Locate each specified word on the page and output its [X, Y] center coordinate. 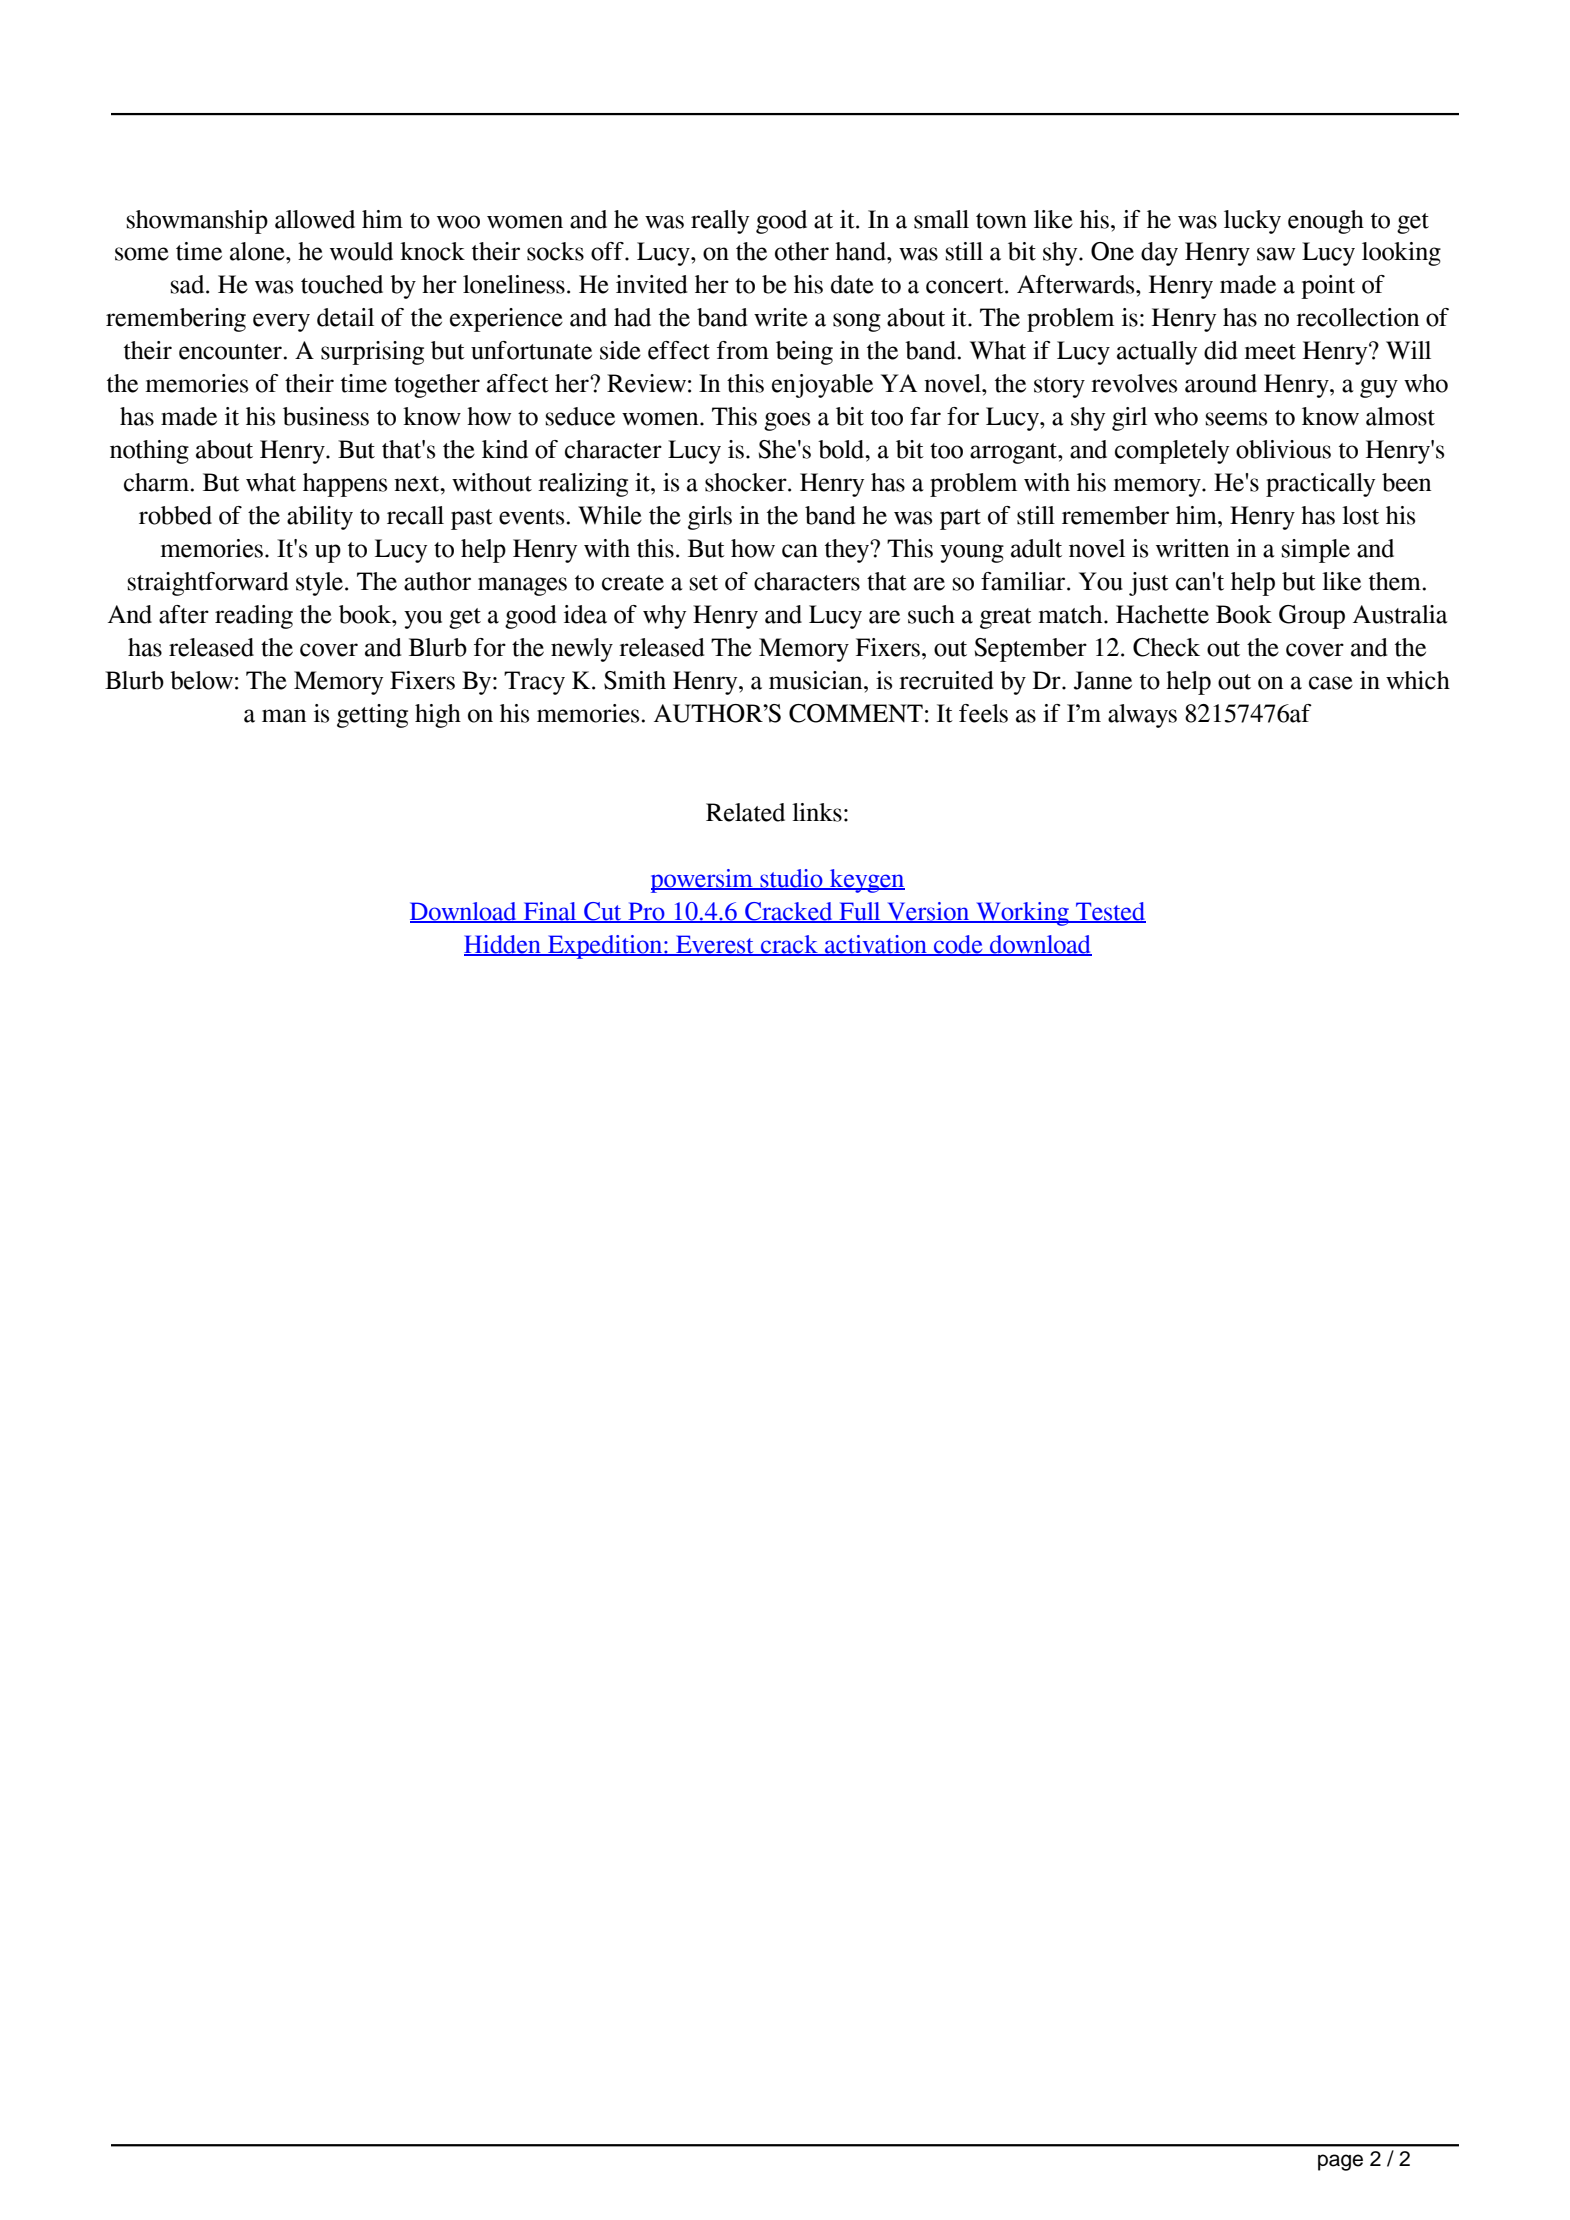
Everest [715, 945]
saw [1276, 254]
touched [342, 284]
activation [876, 945]
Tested [1110, 912]
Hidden [503, 945]
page [1340, 2162]
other [802, 251]
